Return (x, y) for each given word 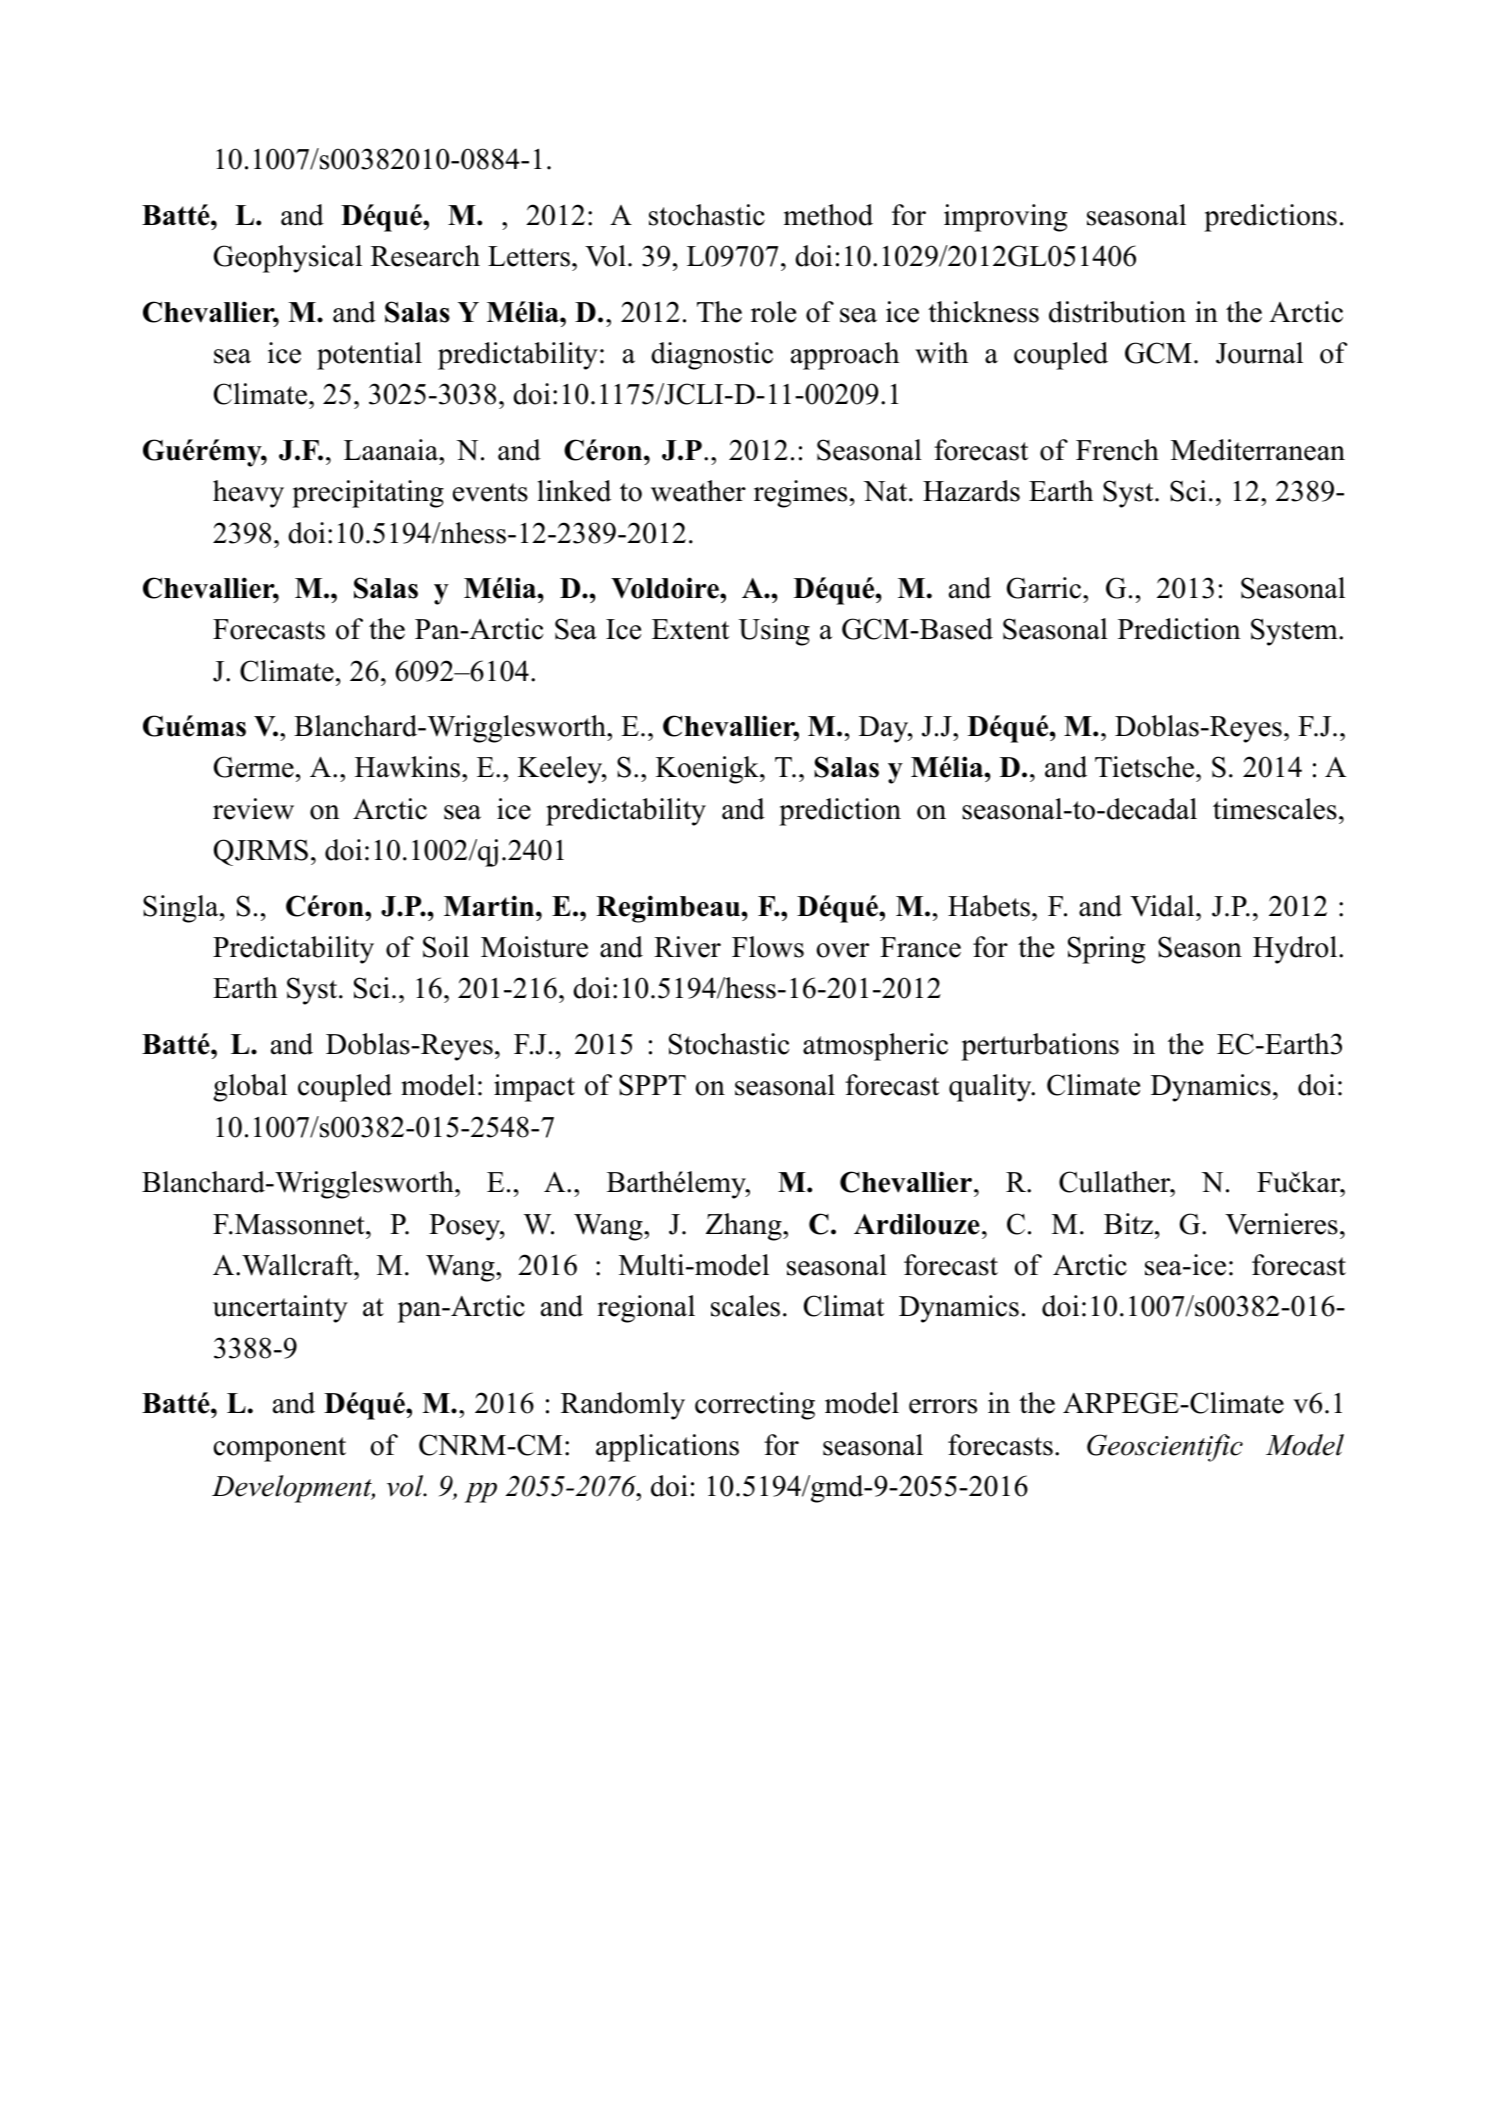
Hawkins (407, 767)
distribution (1117, 312)
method (828, 215)
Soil (446, 947)
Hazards (971, 491)
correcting (755, 1406)
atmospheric (875, 1047)
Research (425, 256)
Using (774, 632)
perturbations (1040, 1047)
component (279, 1449)
